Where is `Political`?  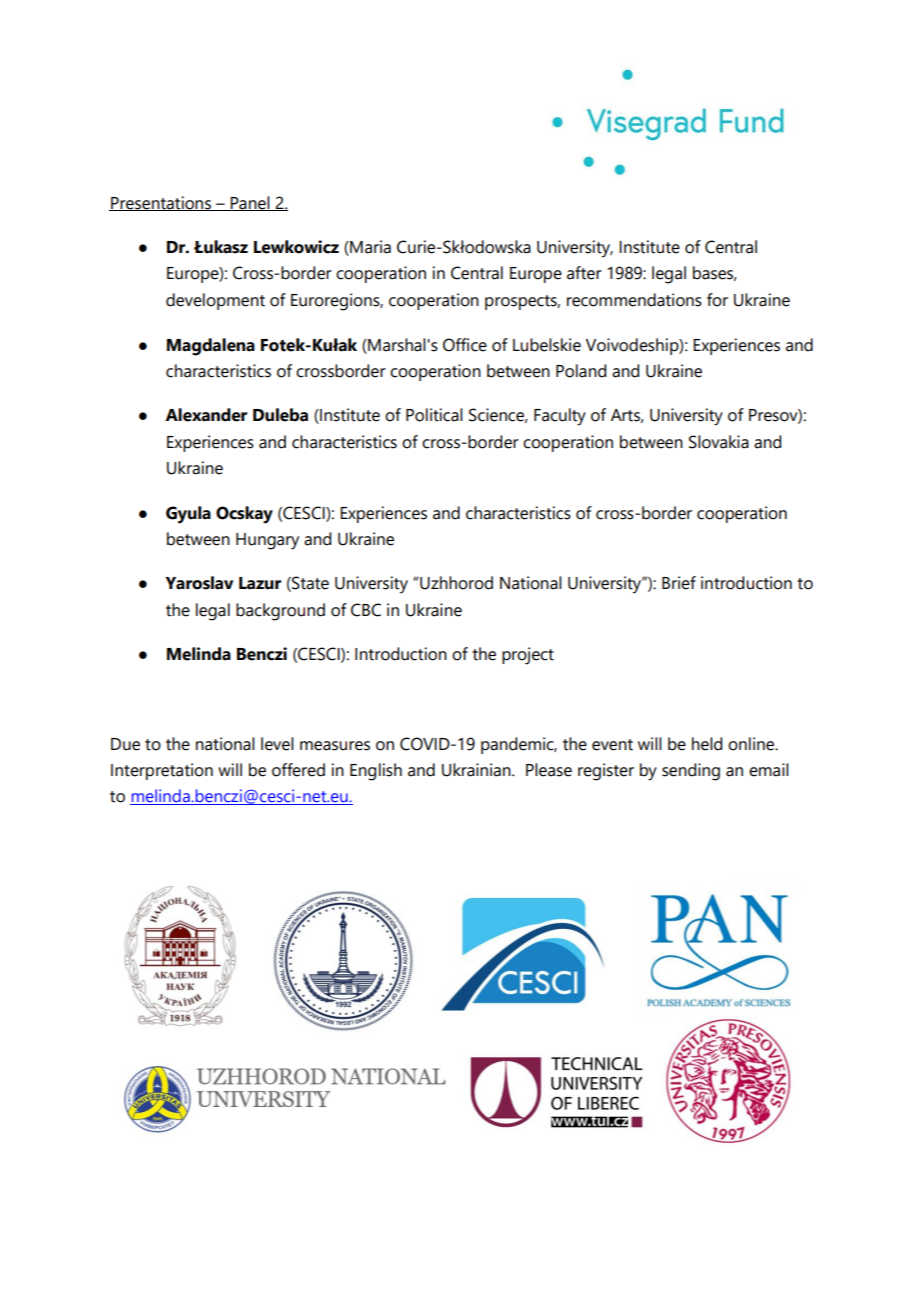
Political is located at coordinates (434, 415).
